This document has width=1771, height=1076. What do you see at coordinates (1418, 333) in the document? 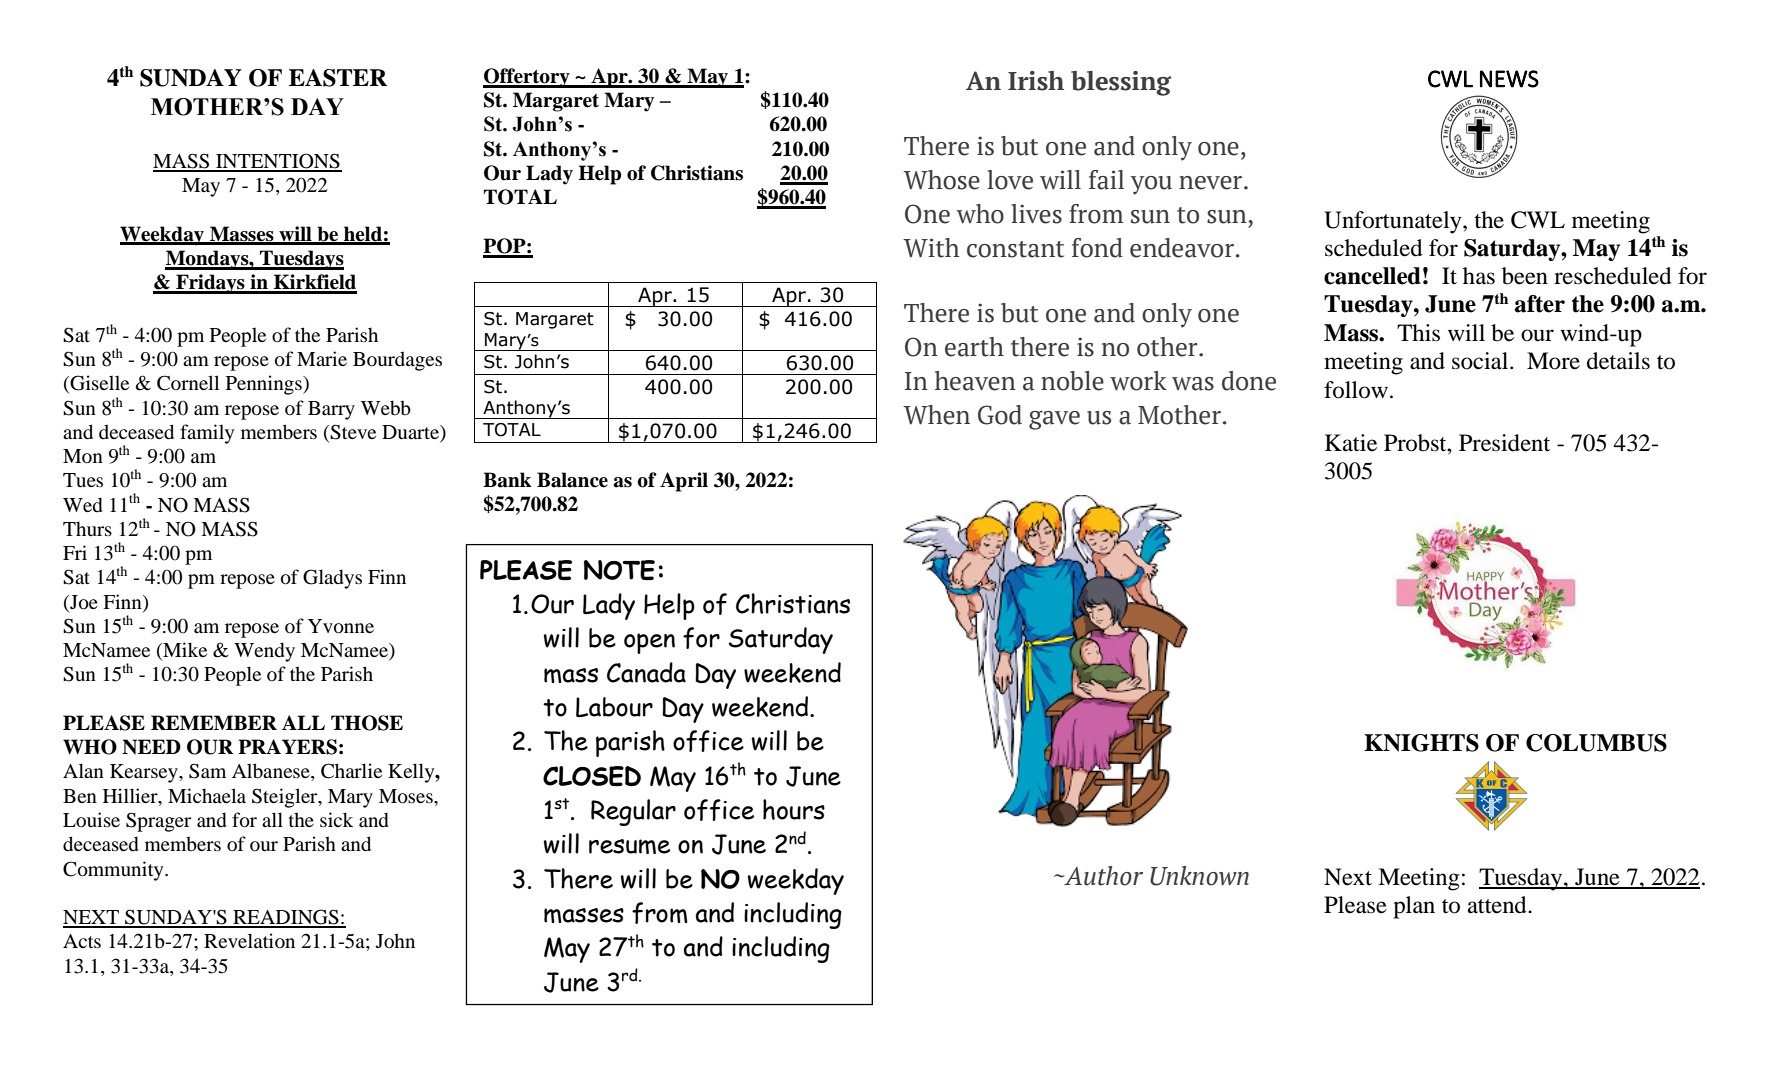
I see `This` at bounding box center [1418, 333].
